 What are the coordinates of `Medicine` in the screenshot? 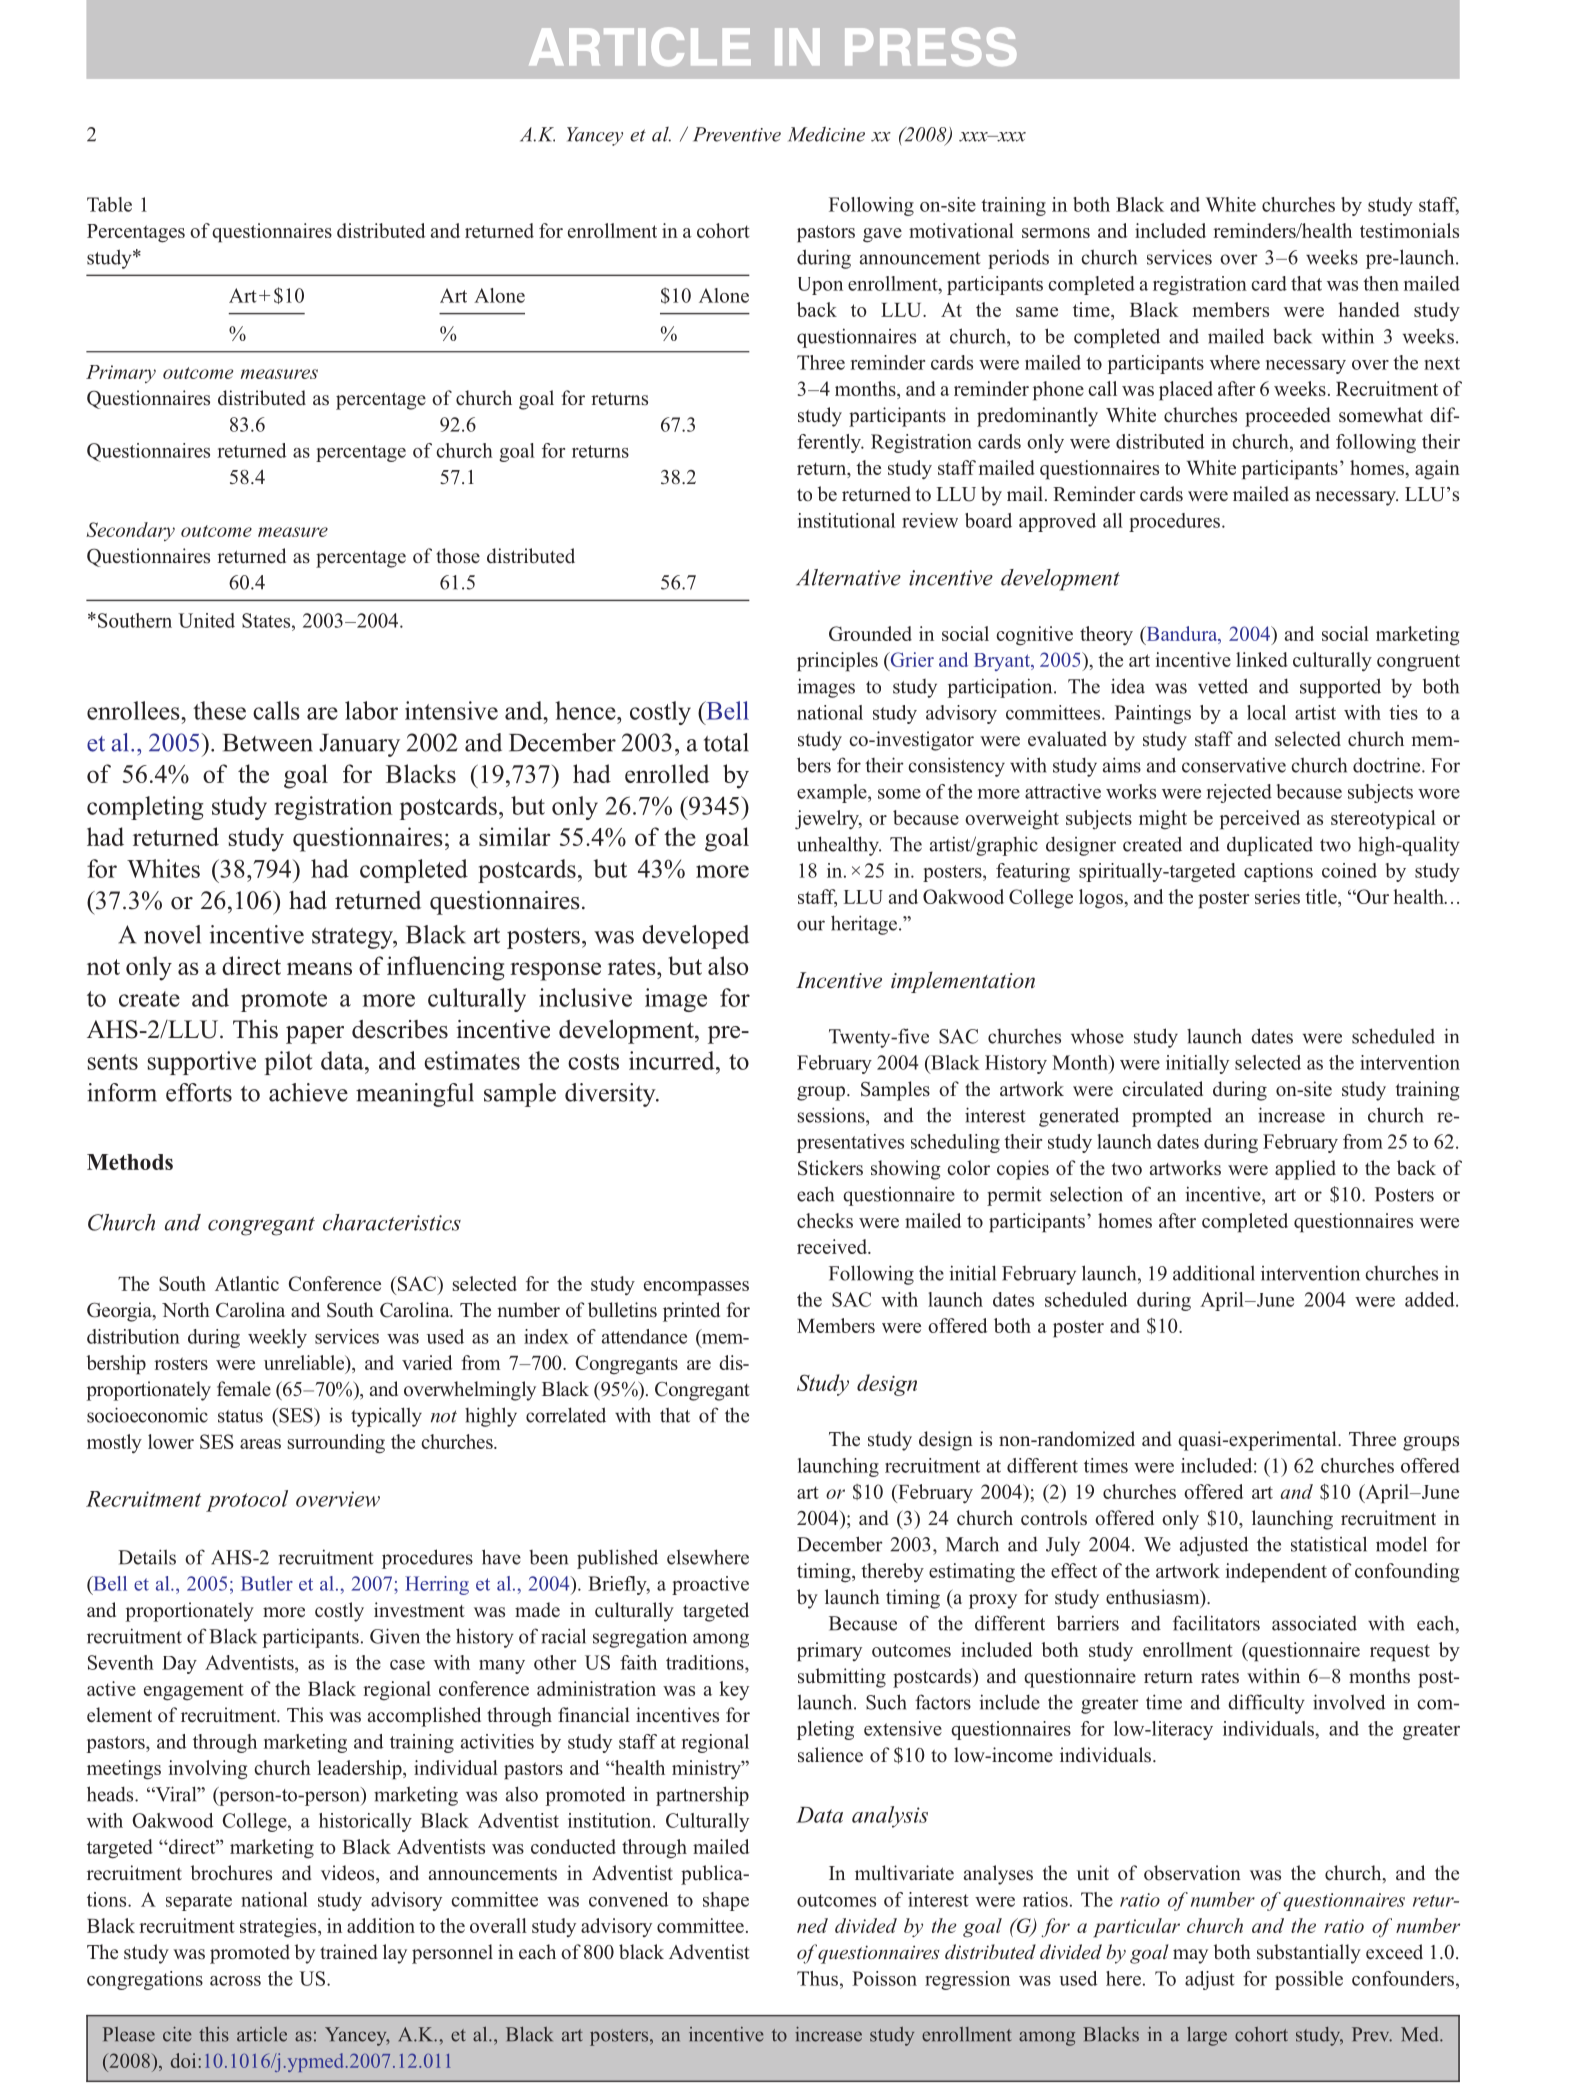 It's located at (826, 134).
